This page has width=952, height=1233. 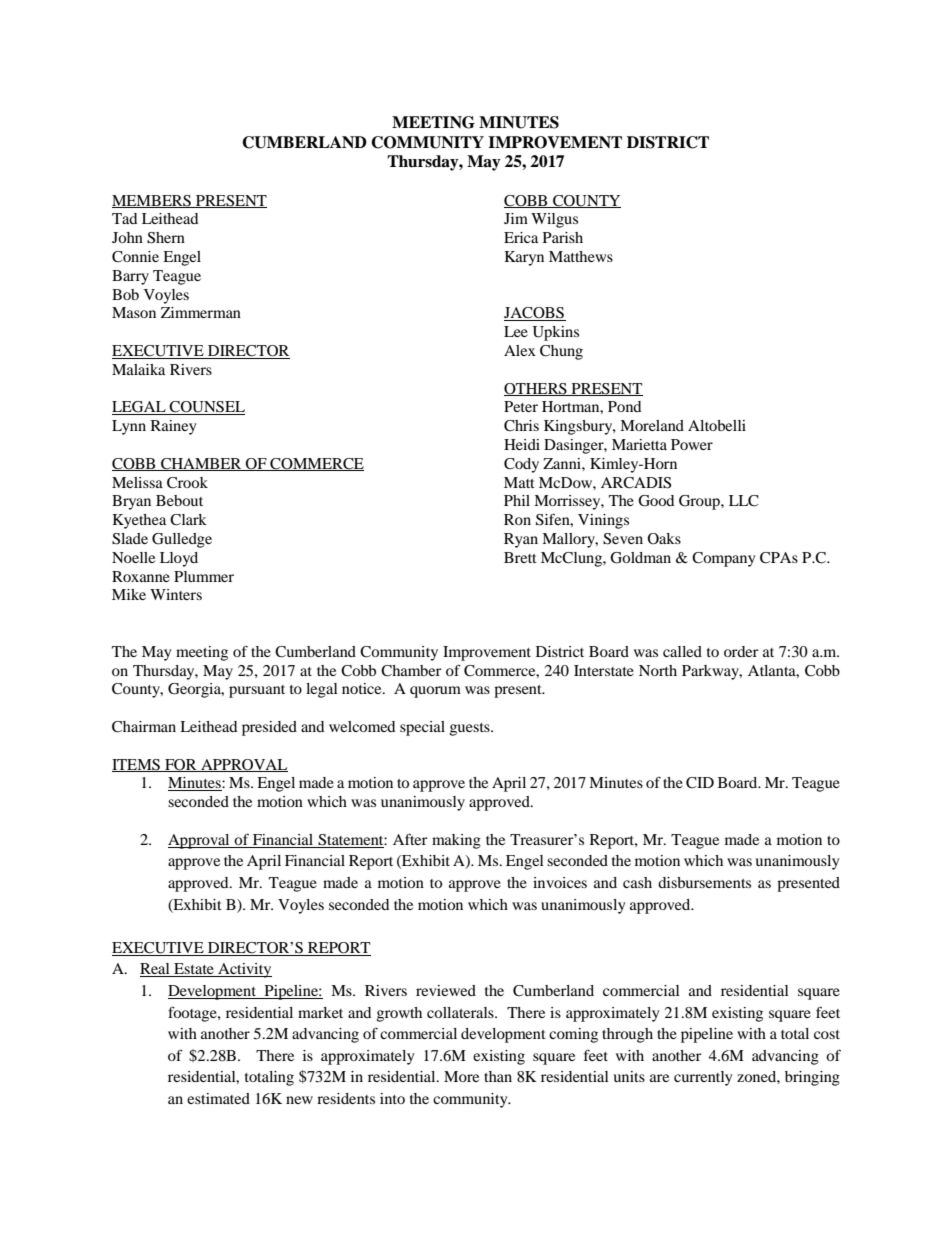 What do you see at coordinates (152, 201) in the page?
I see `MEMBERS` at bounding box center [152, 201].
